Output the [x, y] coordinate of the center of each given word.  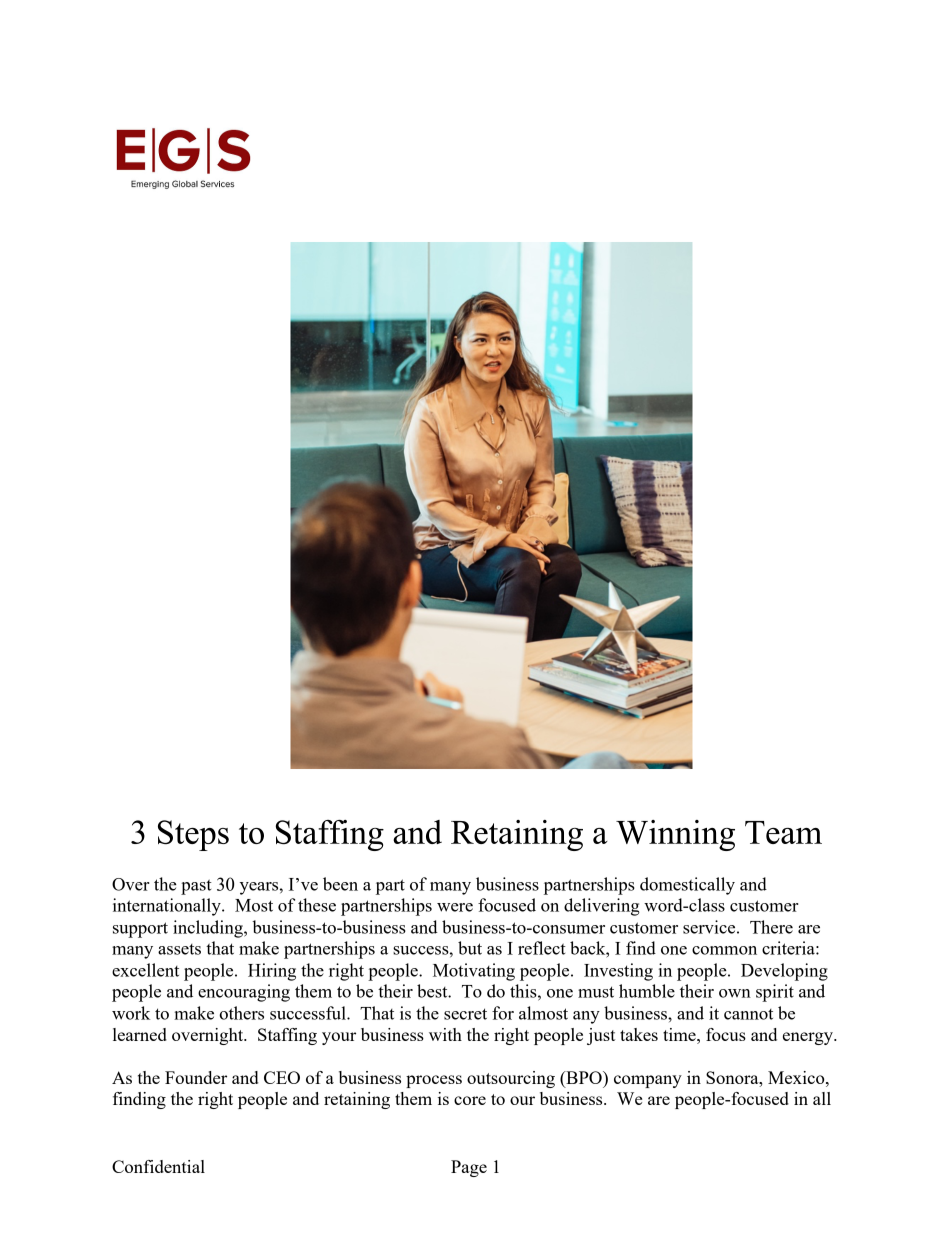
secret [465, 1014]
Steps [193, 835]
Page [469, 1168]
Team [783, 832]
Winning [675, 835]
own [735, 993]
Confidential [158, 1166]
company [648, 1081]
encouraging [244, 993]
